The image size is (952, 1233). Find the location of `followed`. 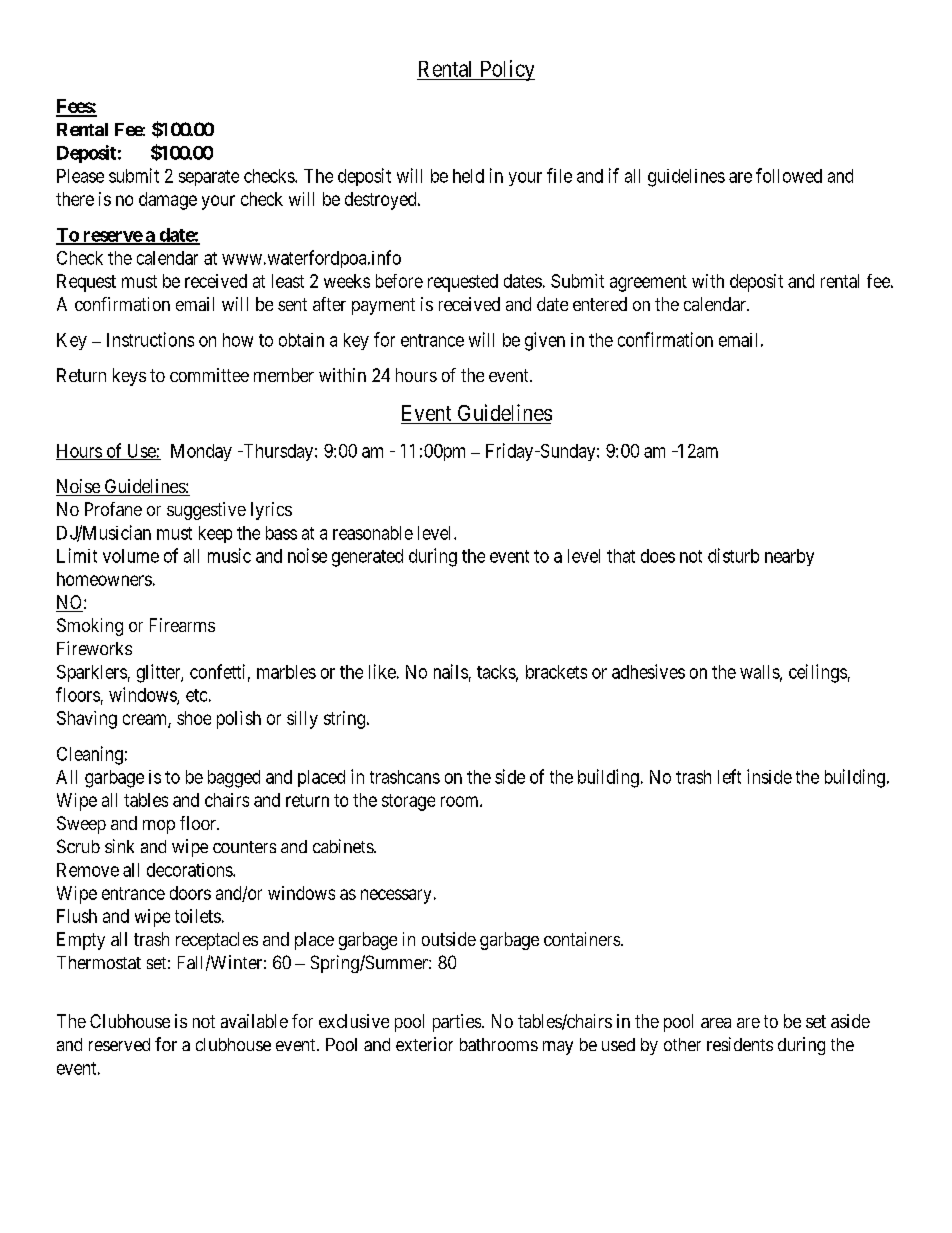

followed is located at coordinates (789, 175).
